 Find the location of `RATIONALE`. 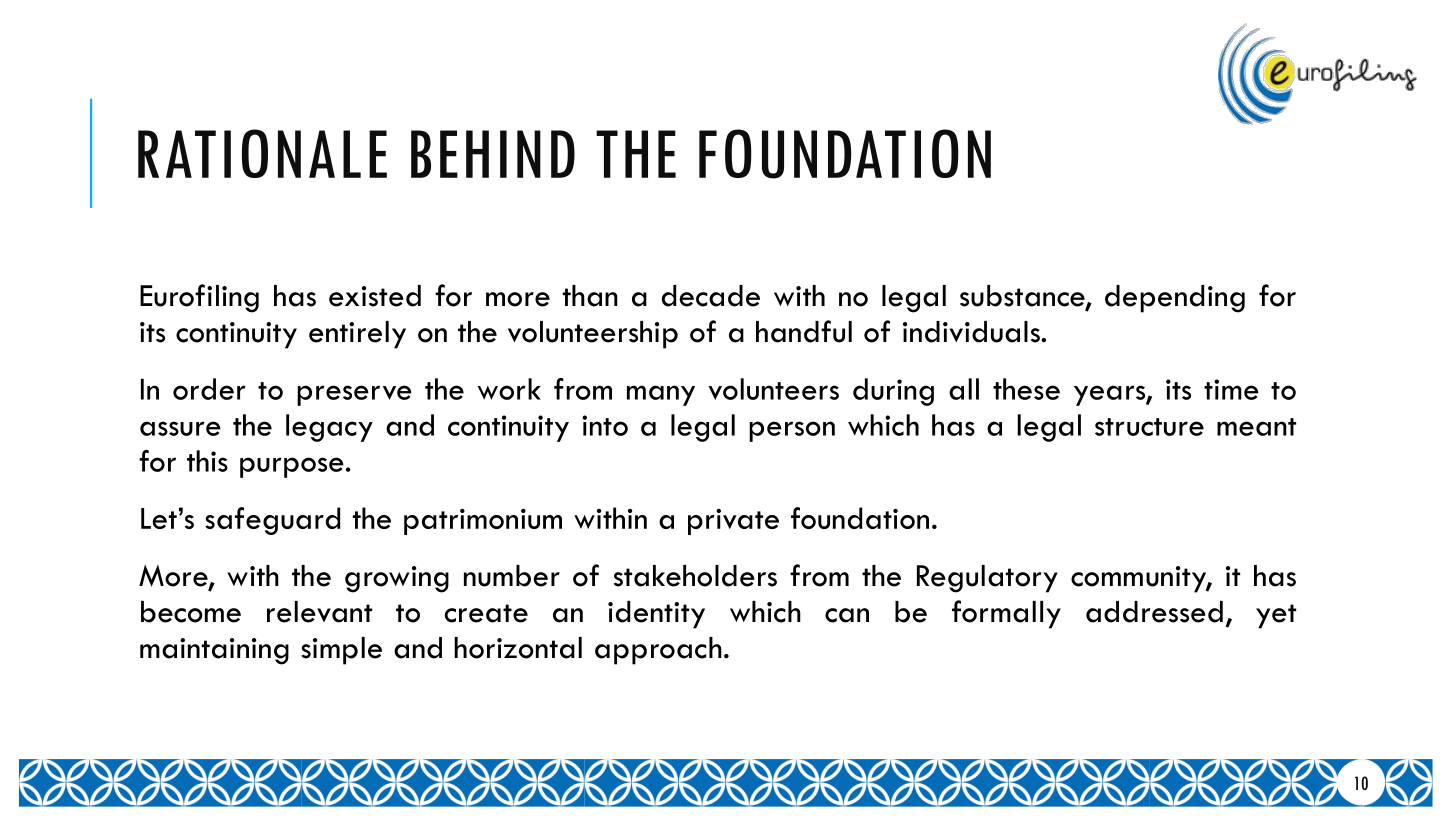

RATIONALE is located at coordinates (262, 153).
